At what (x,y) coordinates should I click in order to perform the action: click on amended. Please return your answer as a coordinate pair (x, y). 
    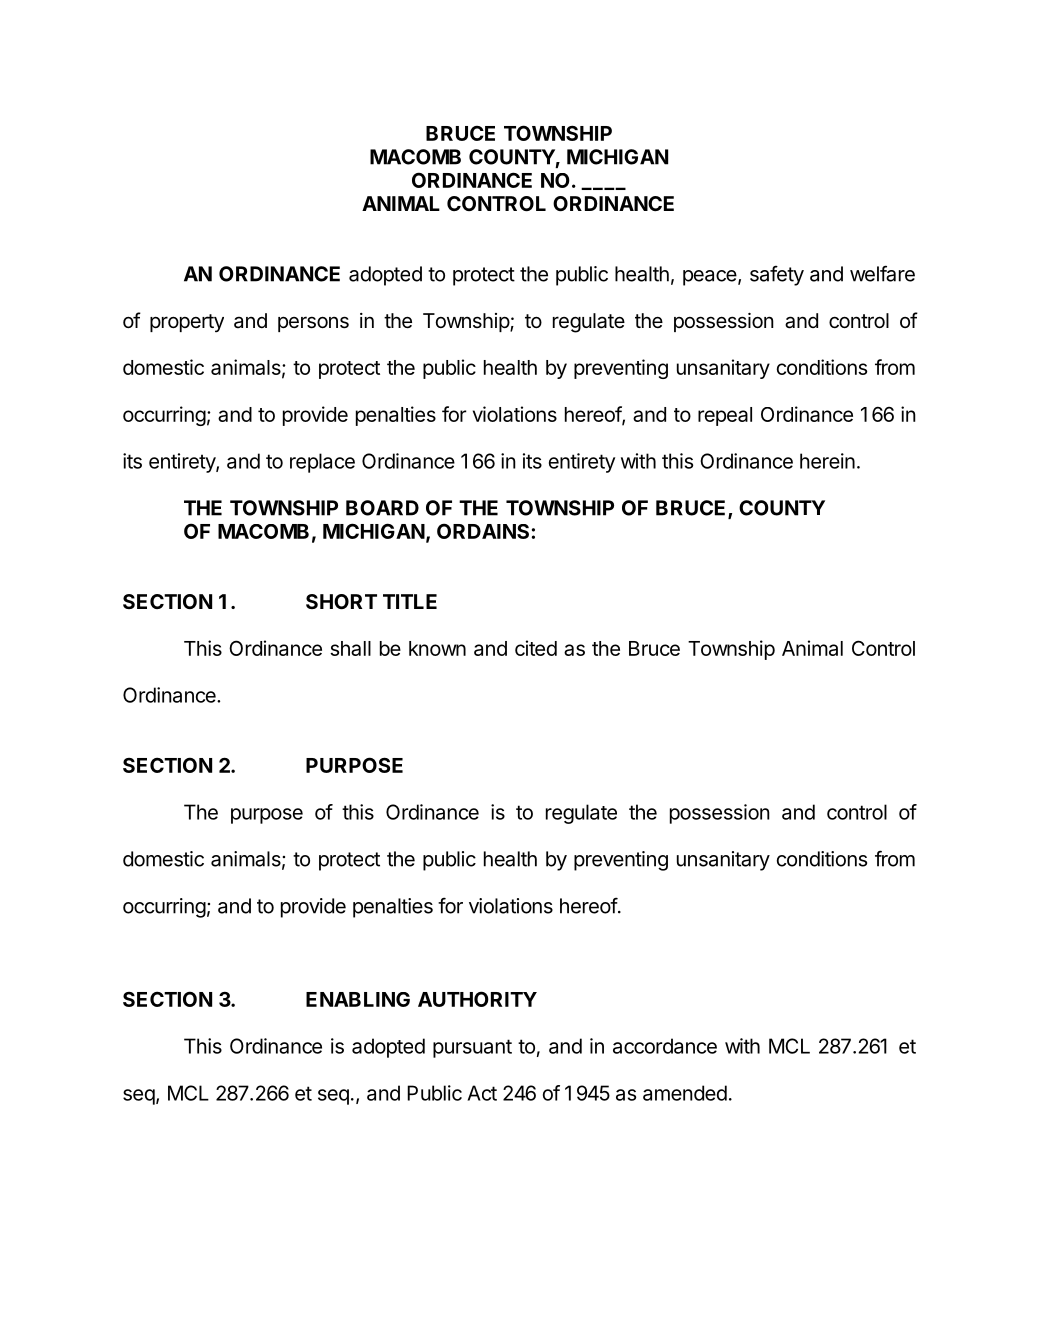
    Looking at the image, I should click on (685, 1093).
